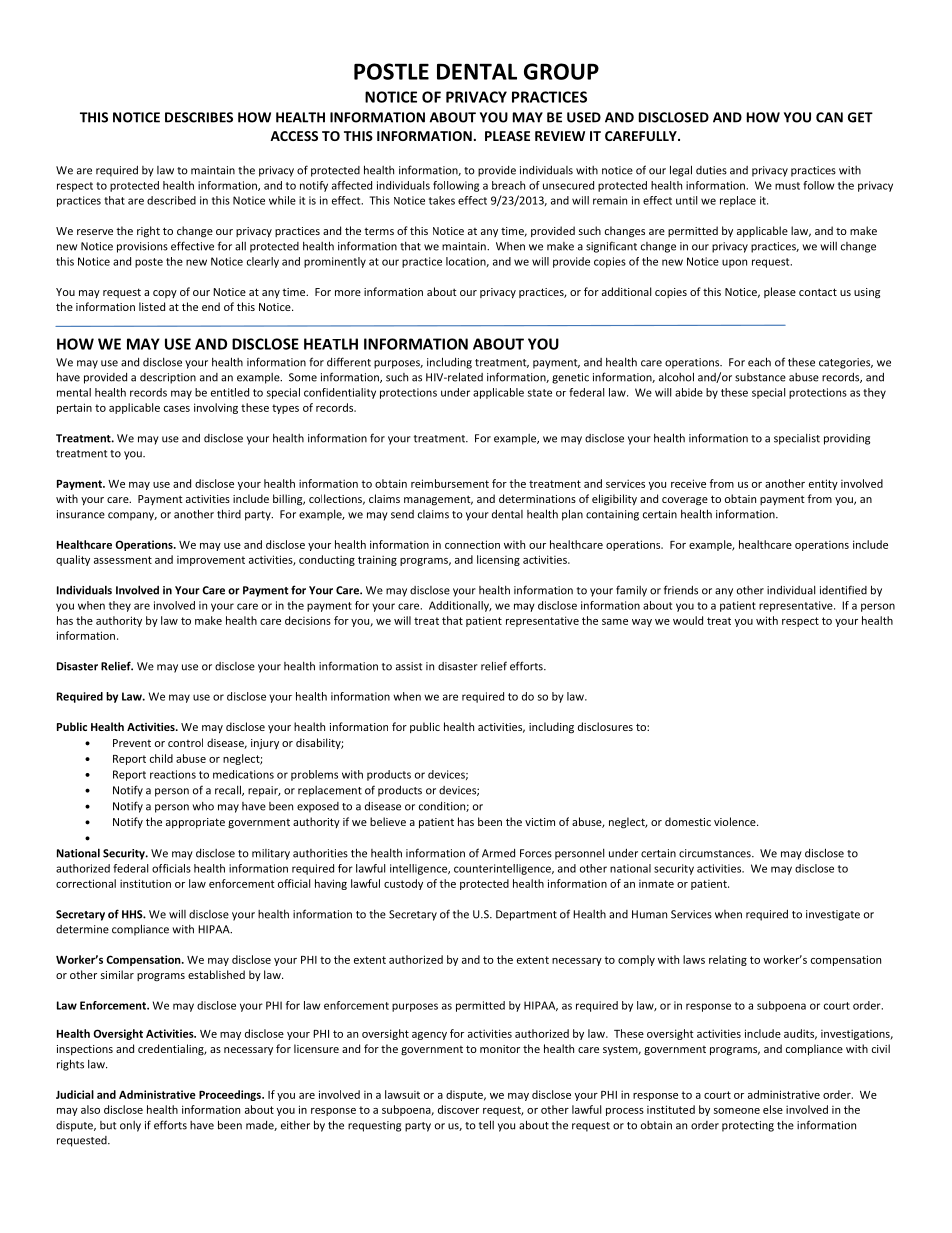  What do you see at coordinates (498, 560) in the screenshot?
I see `licensing` at bounding box center [498, 560].
